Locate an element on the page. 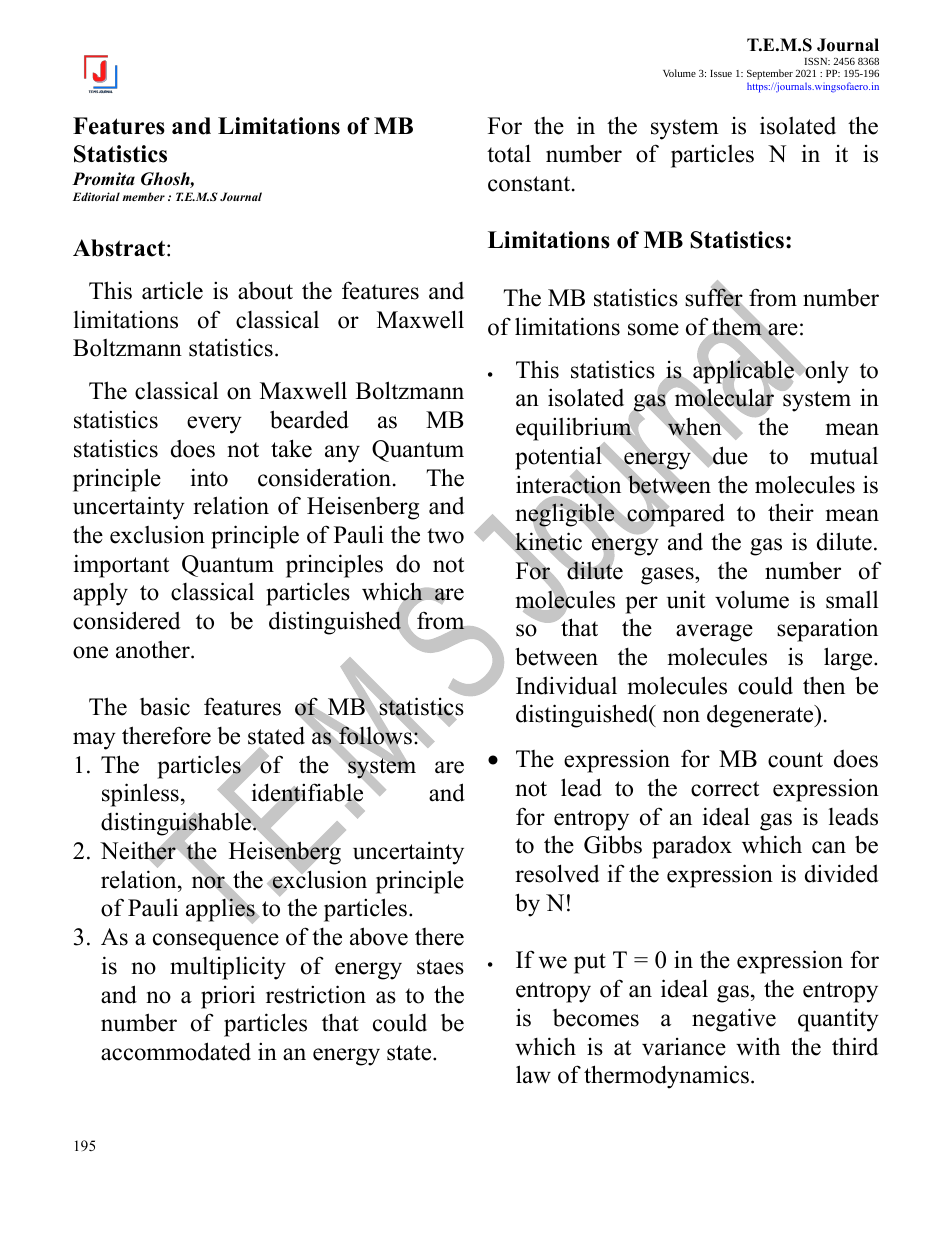 The height and width of the image is (1233, 952). important is located at coordinates (121, 566).
